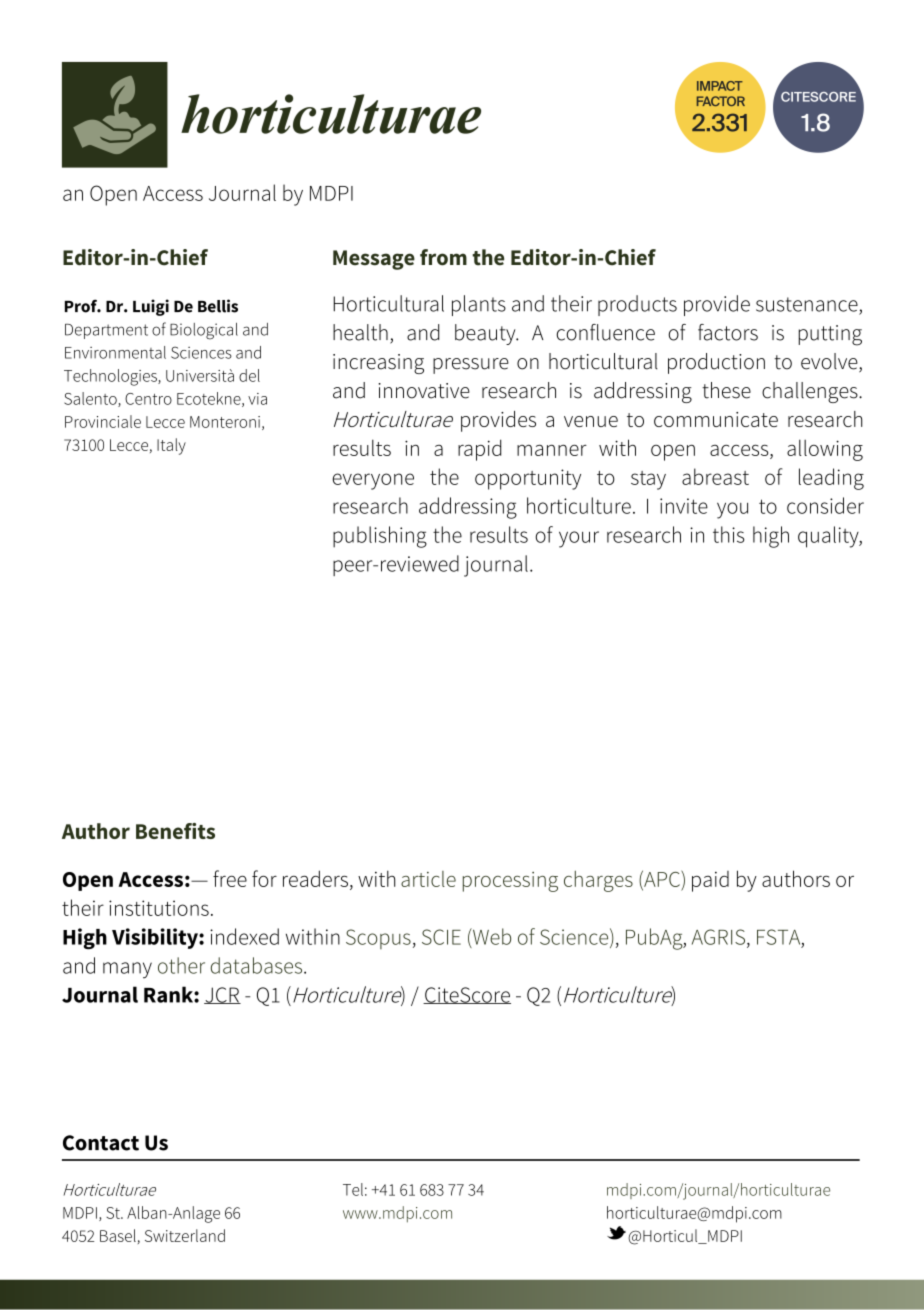 This screenshot has width=924, height=1310. What do you see at coordinates (185, 1235) in the screenshot?
I see `Switzerland` at bounding box center [185, 1235].
